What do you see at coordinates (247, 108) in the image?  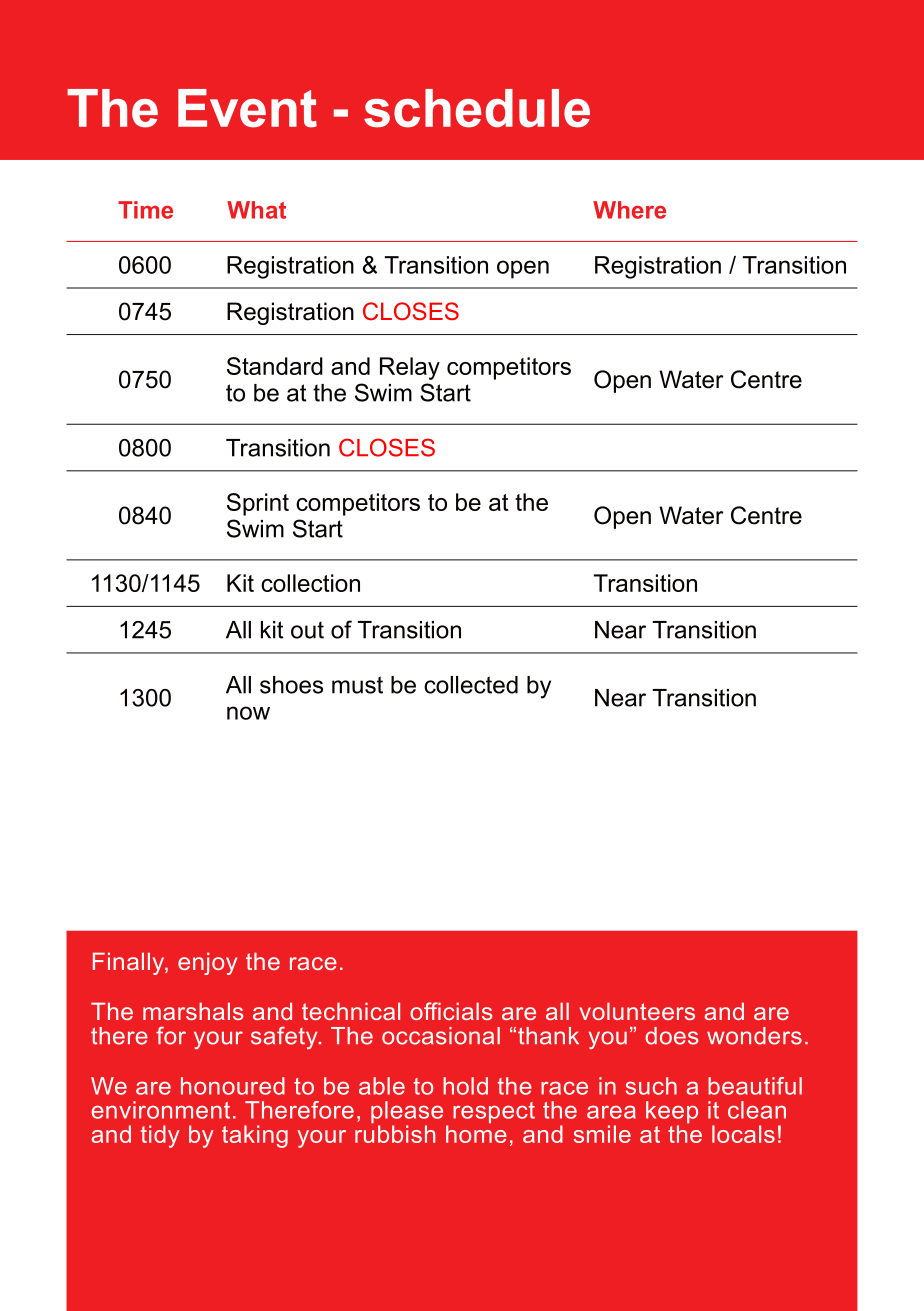 I see `Event` at bounding box center [247, 108].
